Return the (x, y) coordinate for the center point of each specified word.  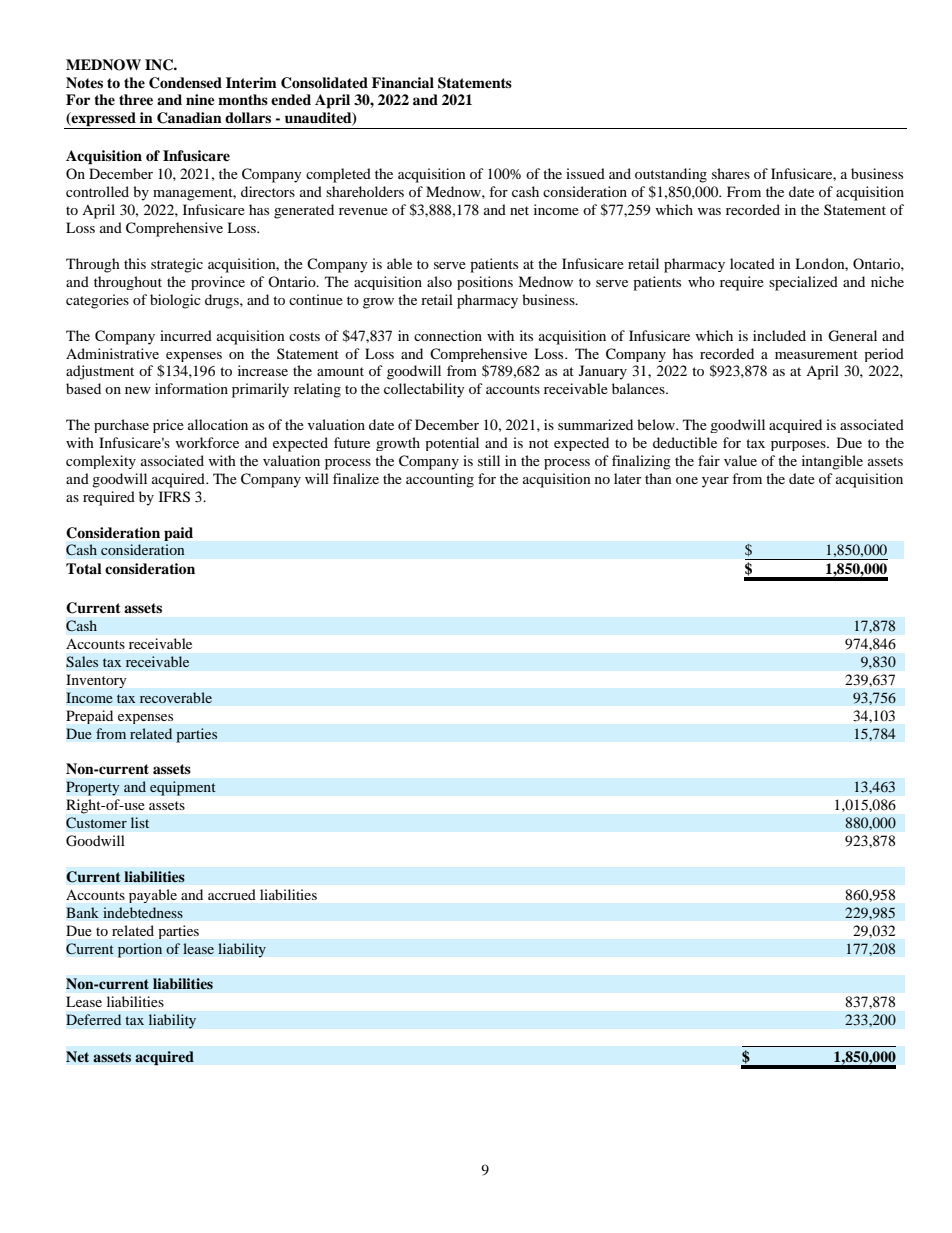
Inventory (96, 681)
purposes (799, 446)
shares (731, 173)
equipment (183, 788)
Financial (403, 82)
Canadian (189, 118)
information (191, 388)
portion (140, 950)
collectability (424, 390)
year (715, 482)
